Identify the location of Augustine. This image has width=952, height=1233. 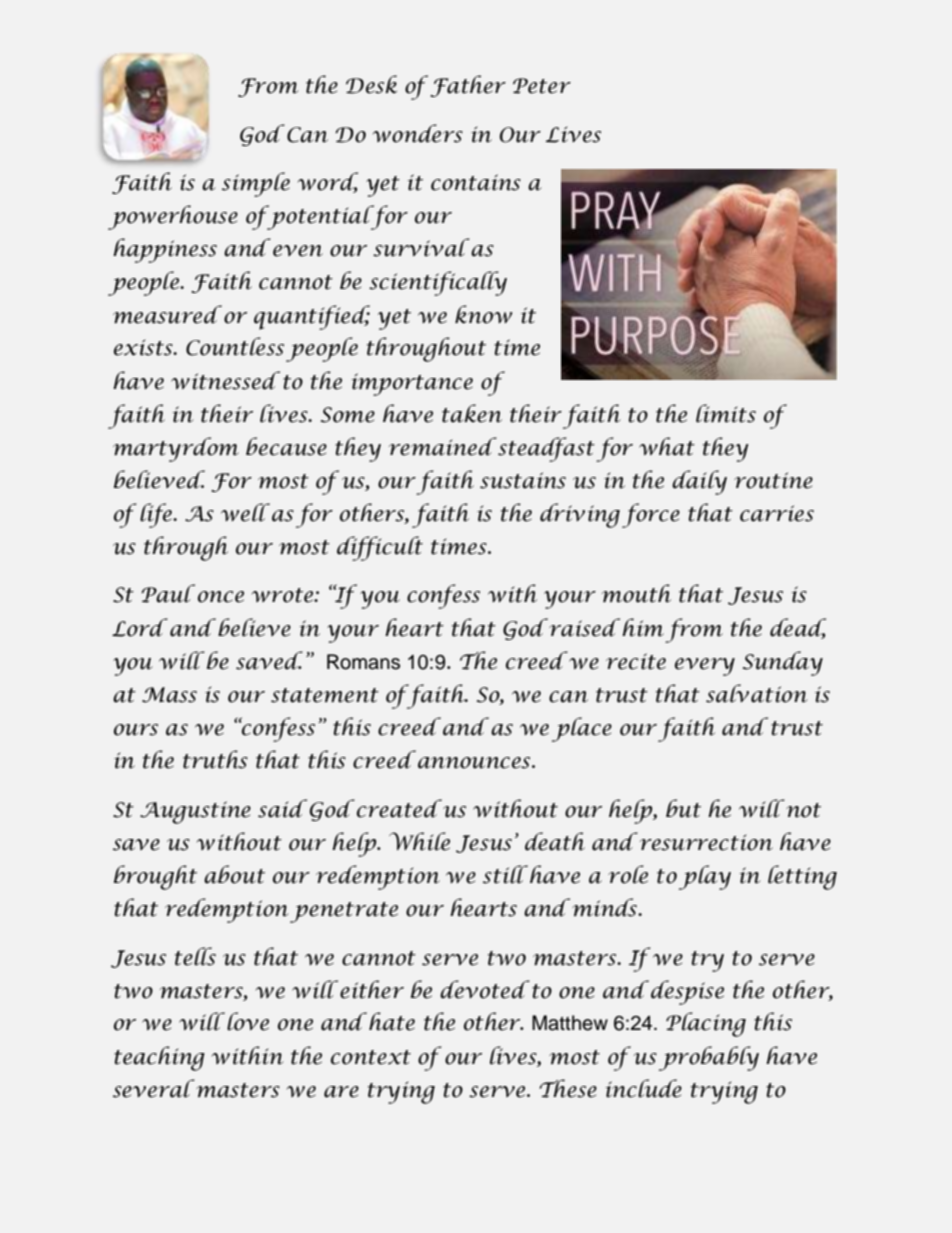
(195, 812).
